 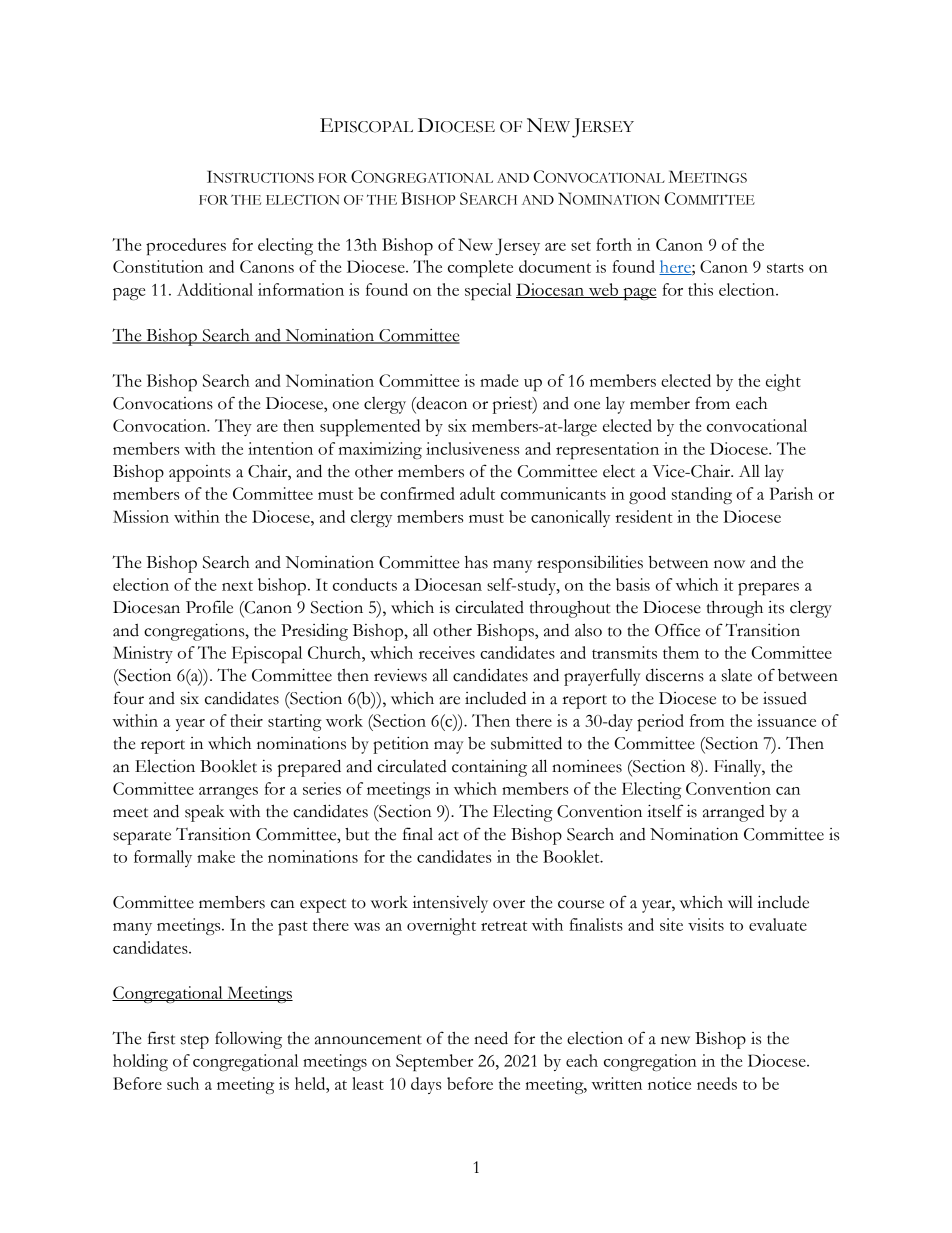 I want to click on September, so click(x=434, y=1062).
